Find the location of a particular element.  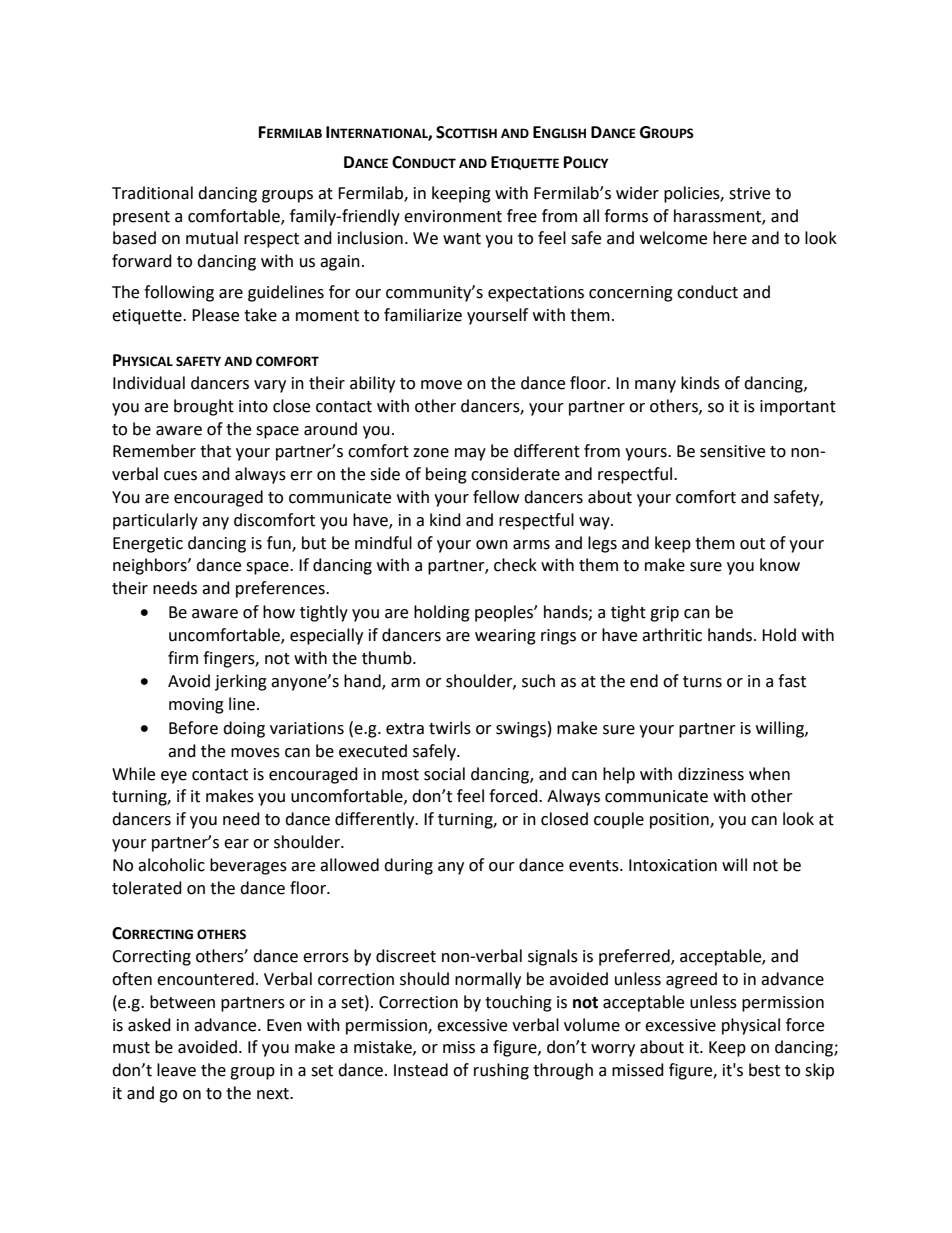

mutual is located at coordinates (212, 238).
